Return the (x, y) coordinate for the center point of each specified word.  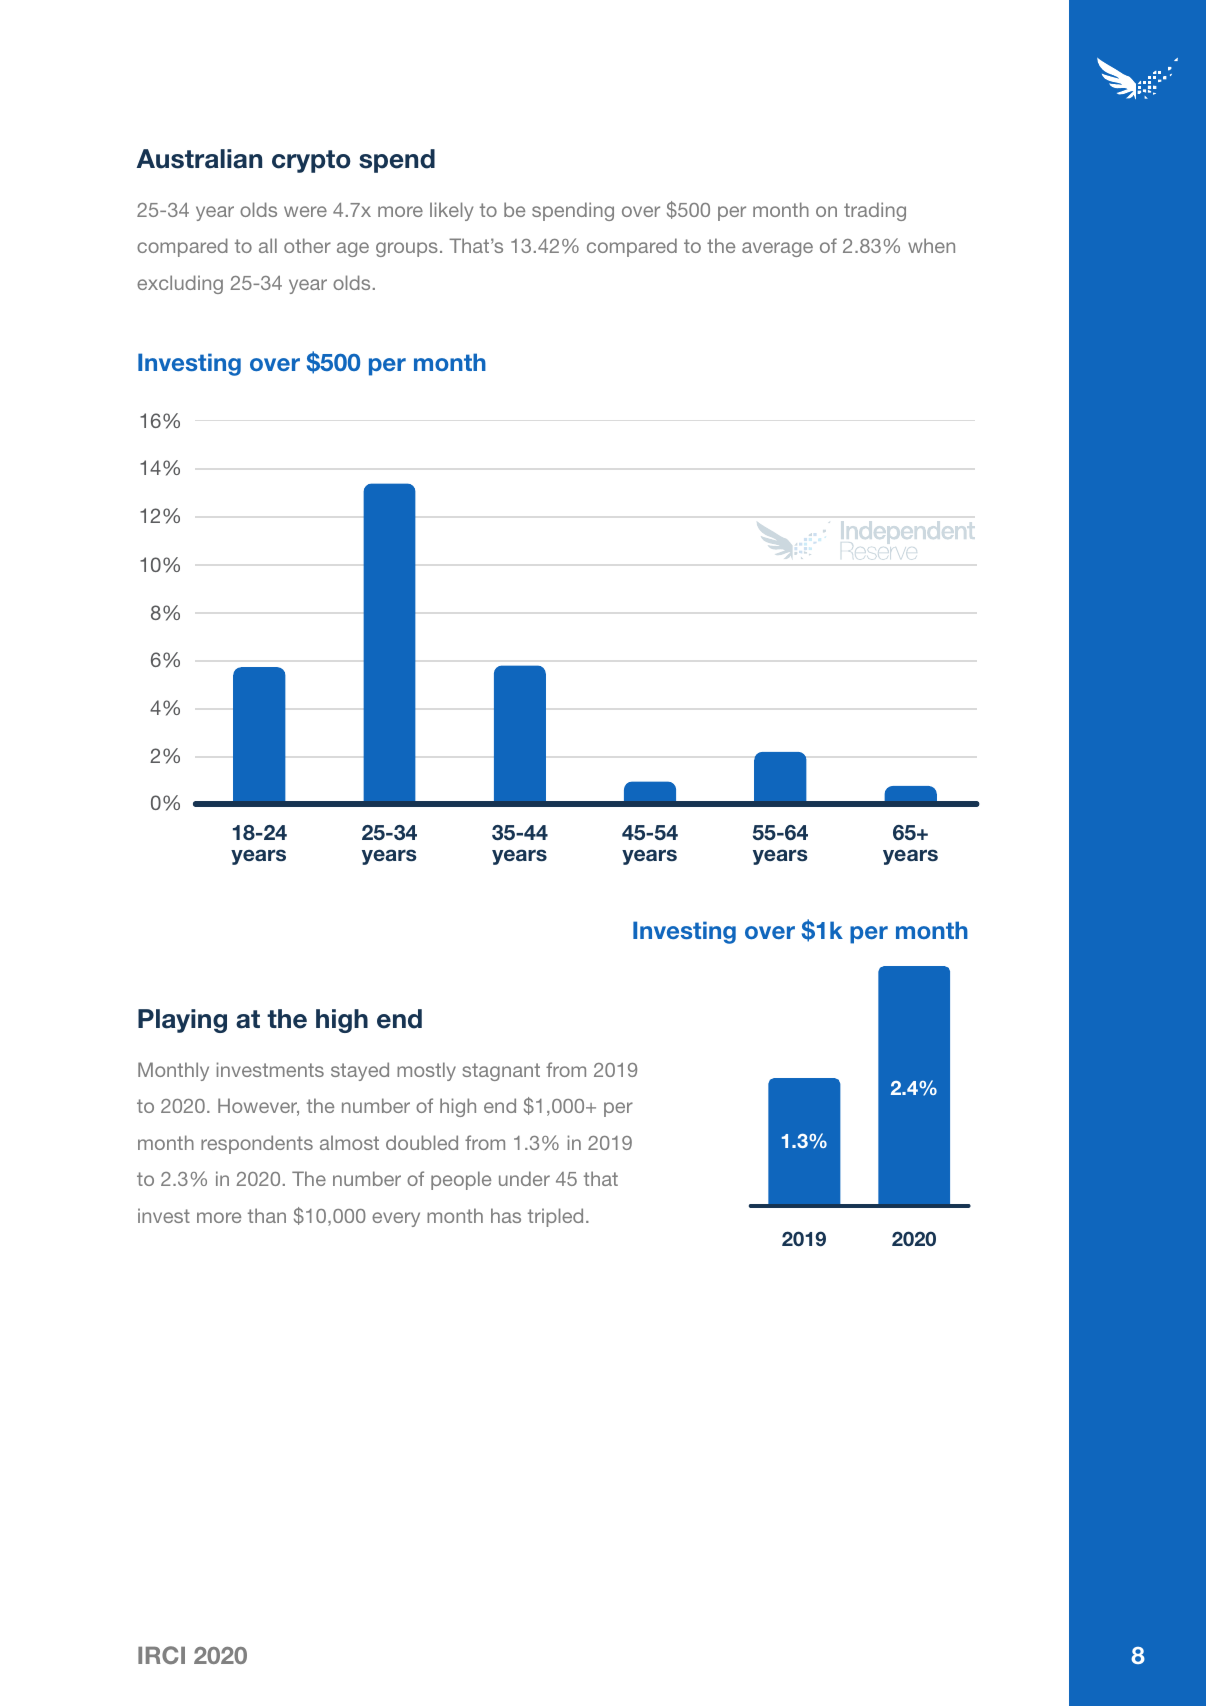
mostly (426, 1071)
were (305, 211)
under (524, 1178)
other (307, 245)
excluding (180, 284)
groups (407, 249)
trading (875, 211)
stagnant (501, 1072)
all (268, 245)
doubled (422, 1142)
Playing (182, 1021)
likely (451, 211)
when (931, 245)
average (777, 249)
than (267, 1215)
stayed (360, 1071)
